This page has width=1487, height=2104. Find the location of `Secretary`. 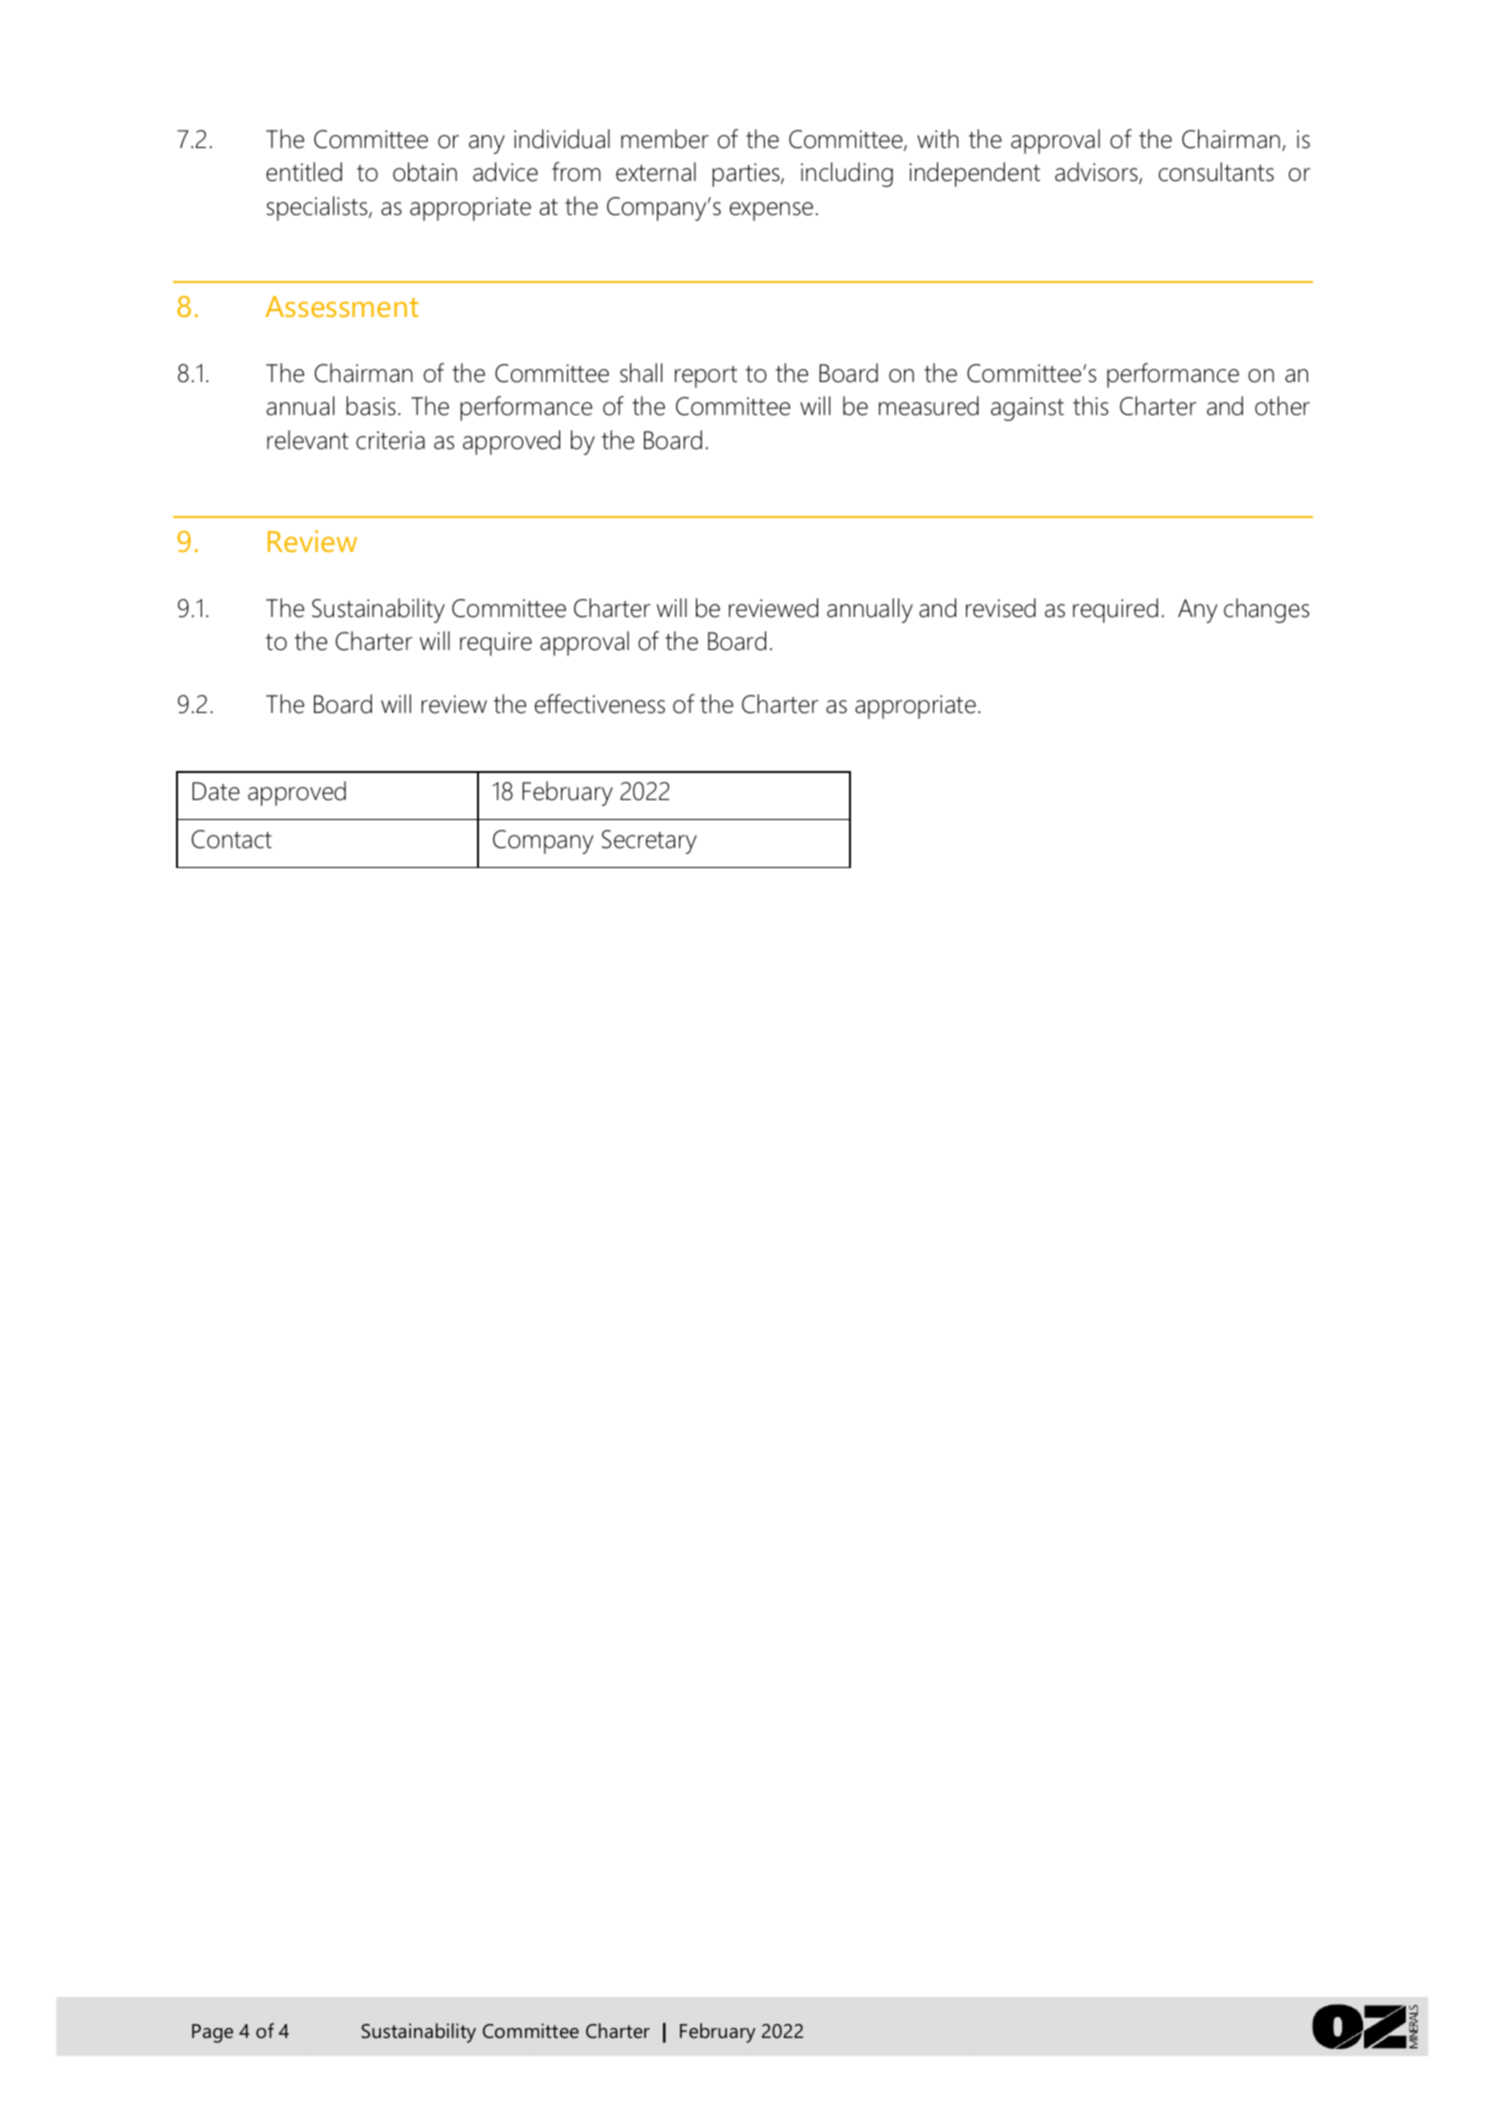

Secretary is located at coordinates (649, 842).
